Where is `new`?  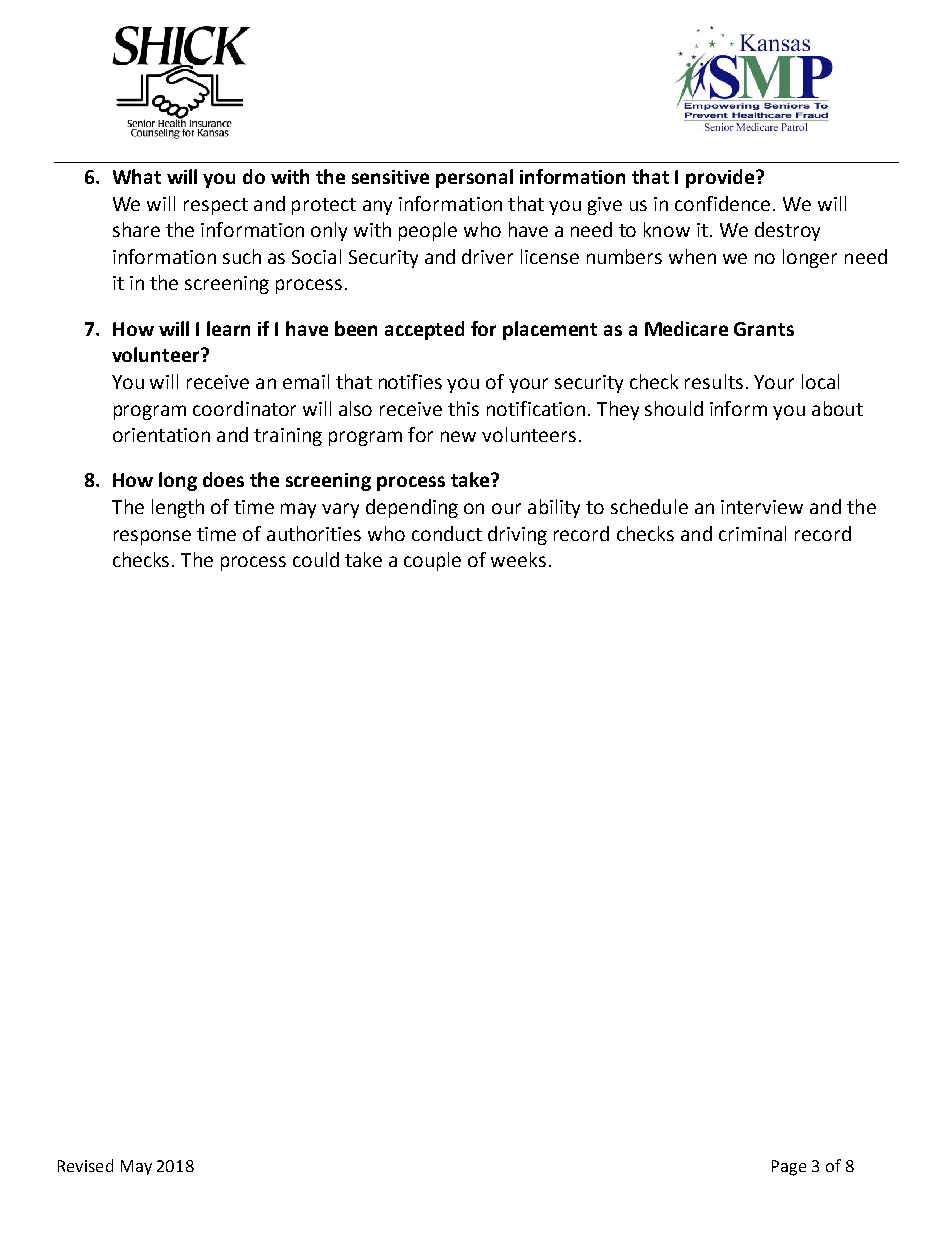 new is located at coordinates (458, 436).
